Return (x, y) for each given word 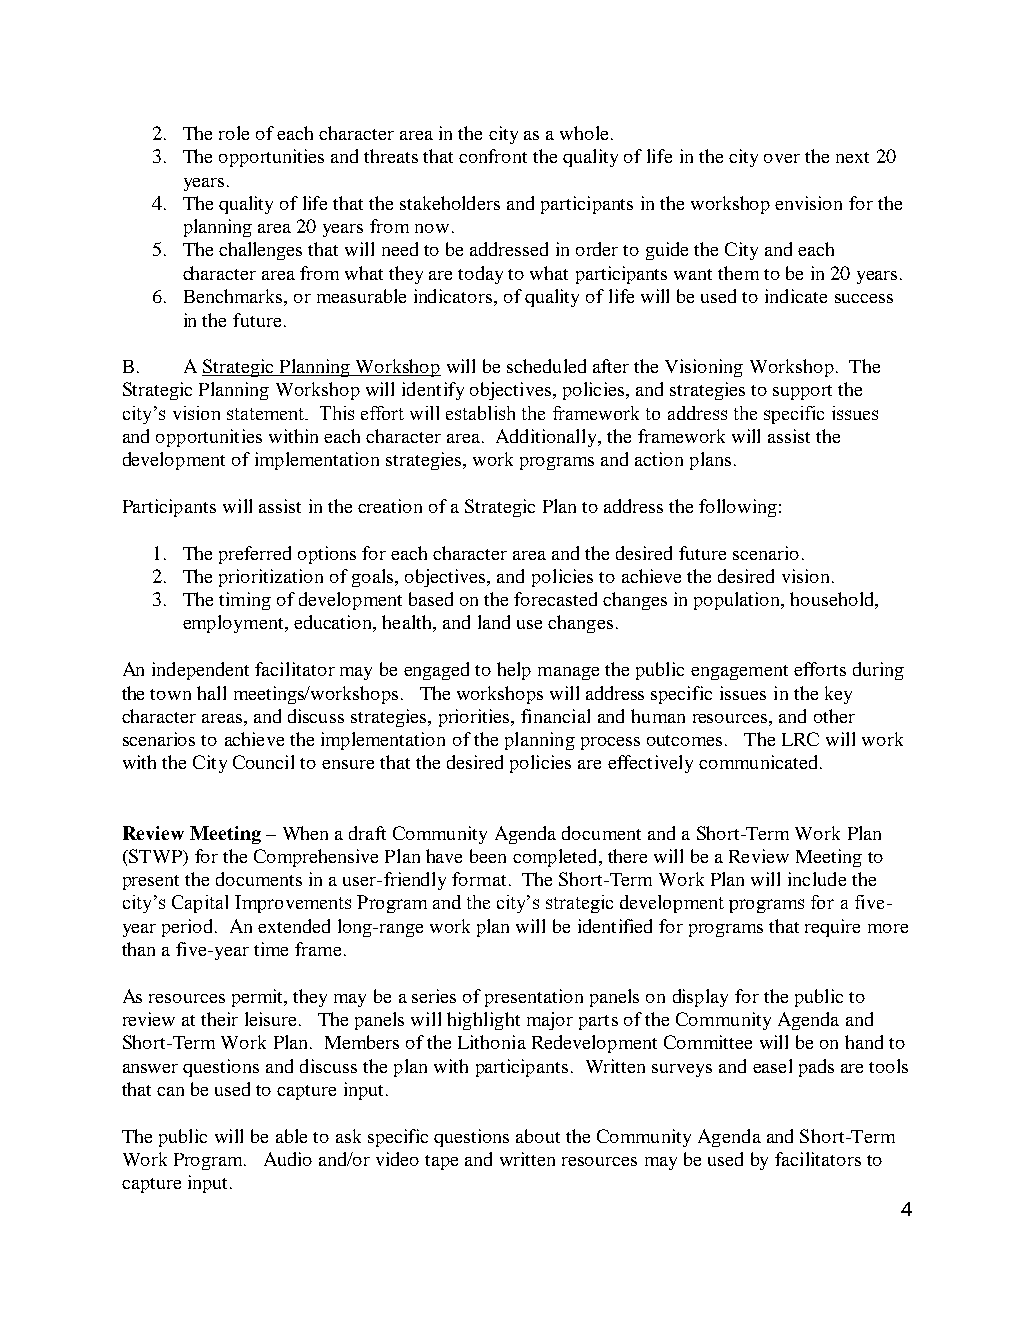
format (479, 879)
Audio (288, 1159)
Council (263, 762)
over (782, 158)
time (271, 949)
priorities (475, 718)
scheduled (546, 366)
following (738, 508)
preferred (255, 555)
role (234, 133)
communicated (760, 762)
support (802, 392)
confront (493, 156)
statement (266, 414)
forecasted (555, 599)
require (832, 928)
